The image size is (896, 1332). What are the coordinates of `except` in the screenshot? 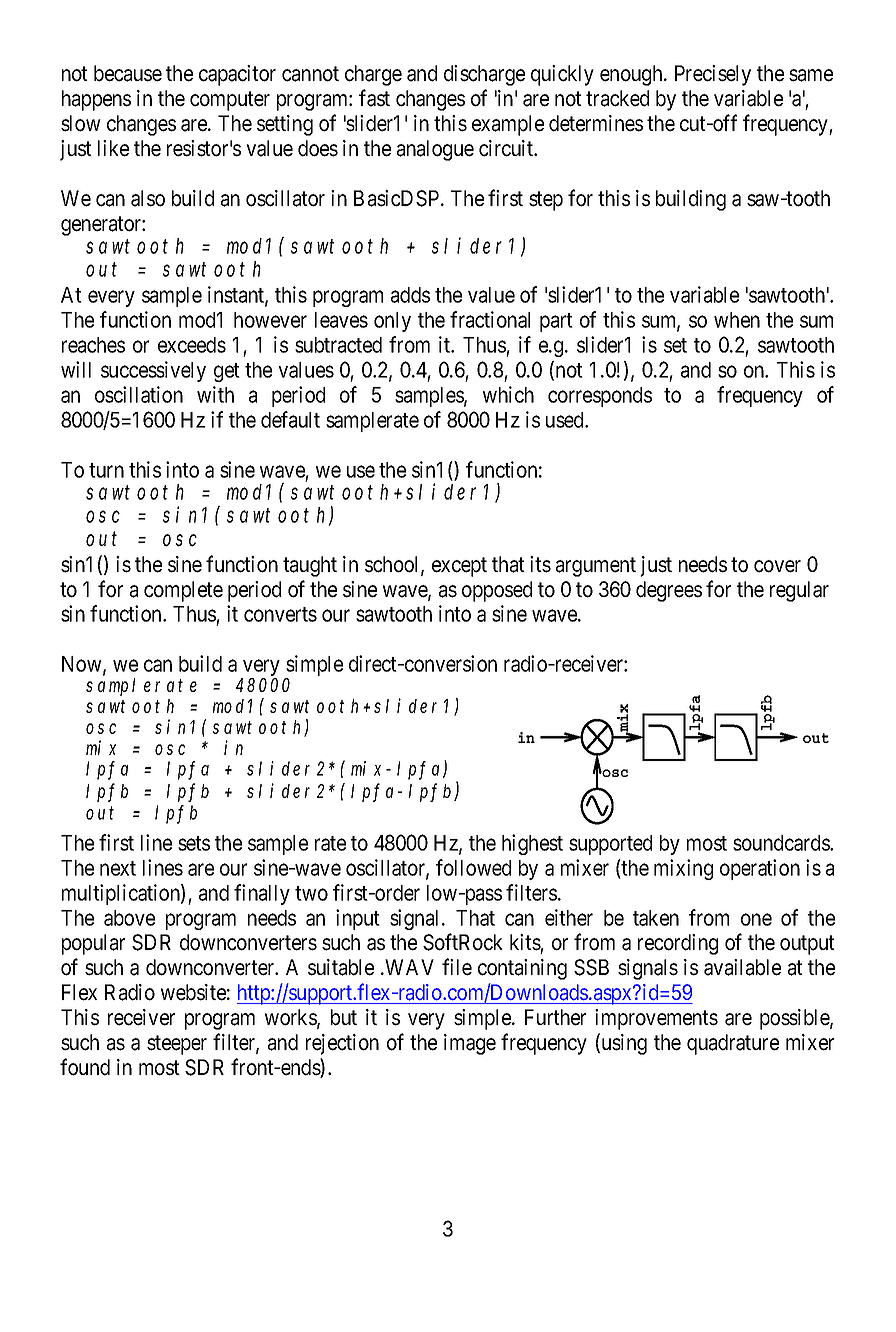 It's located at (459, 567).
